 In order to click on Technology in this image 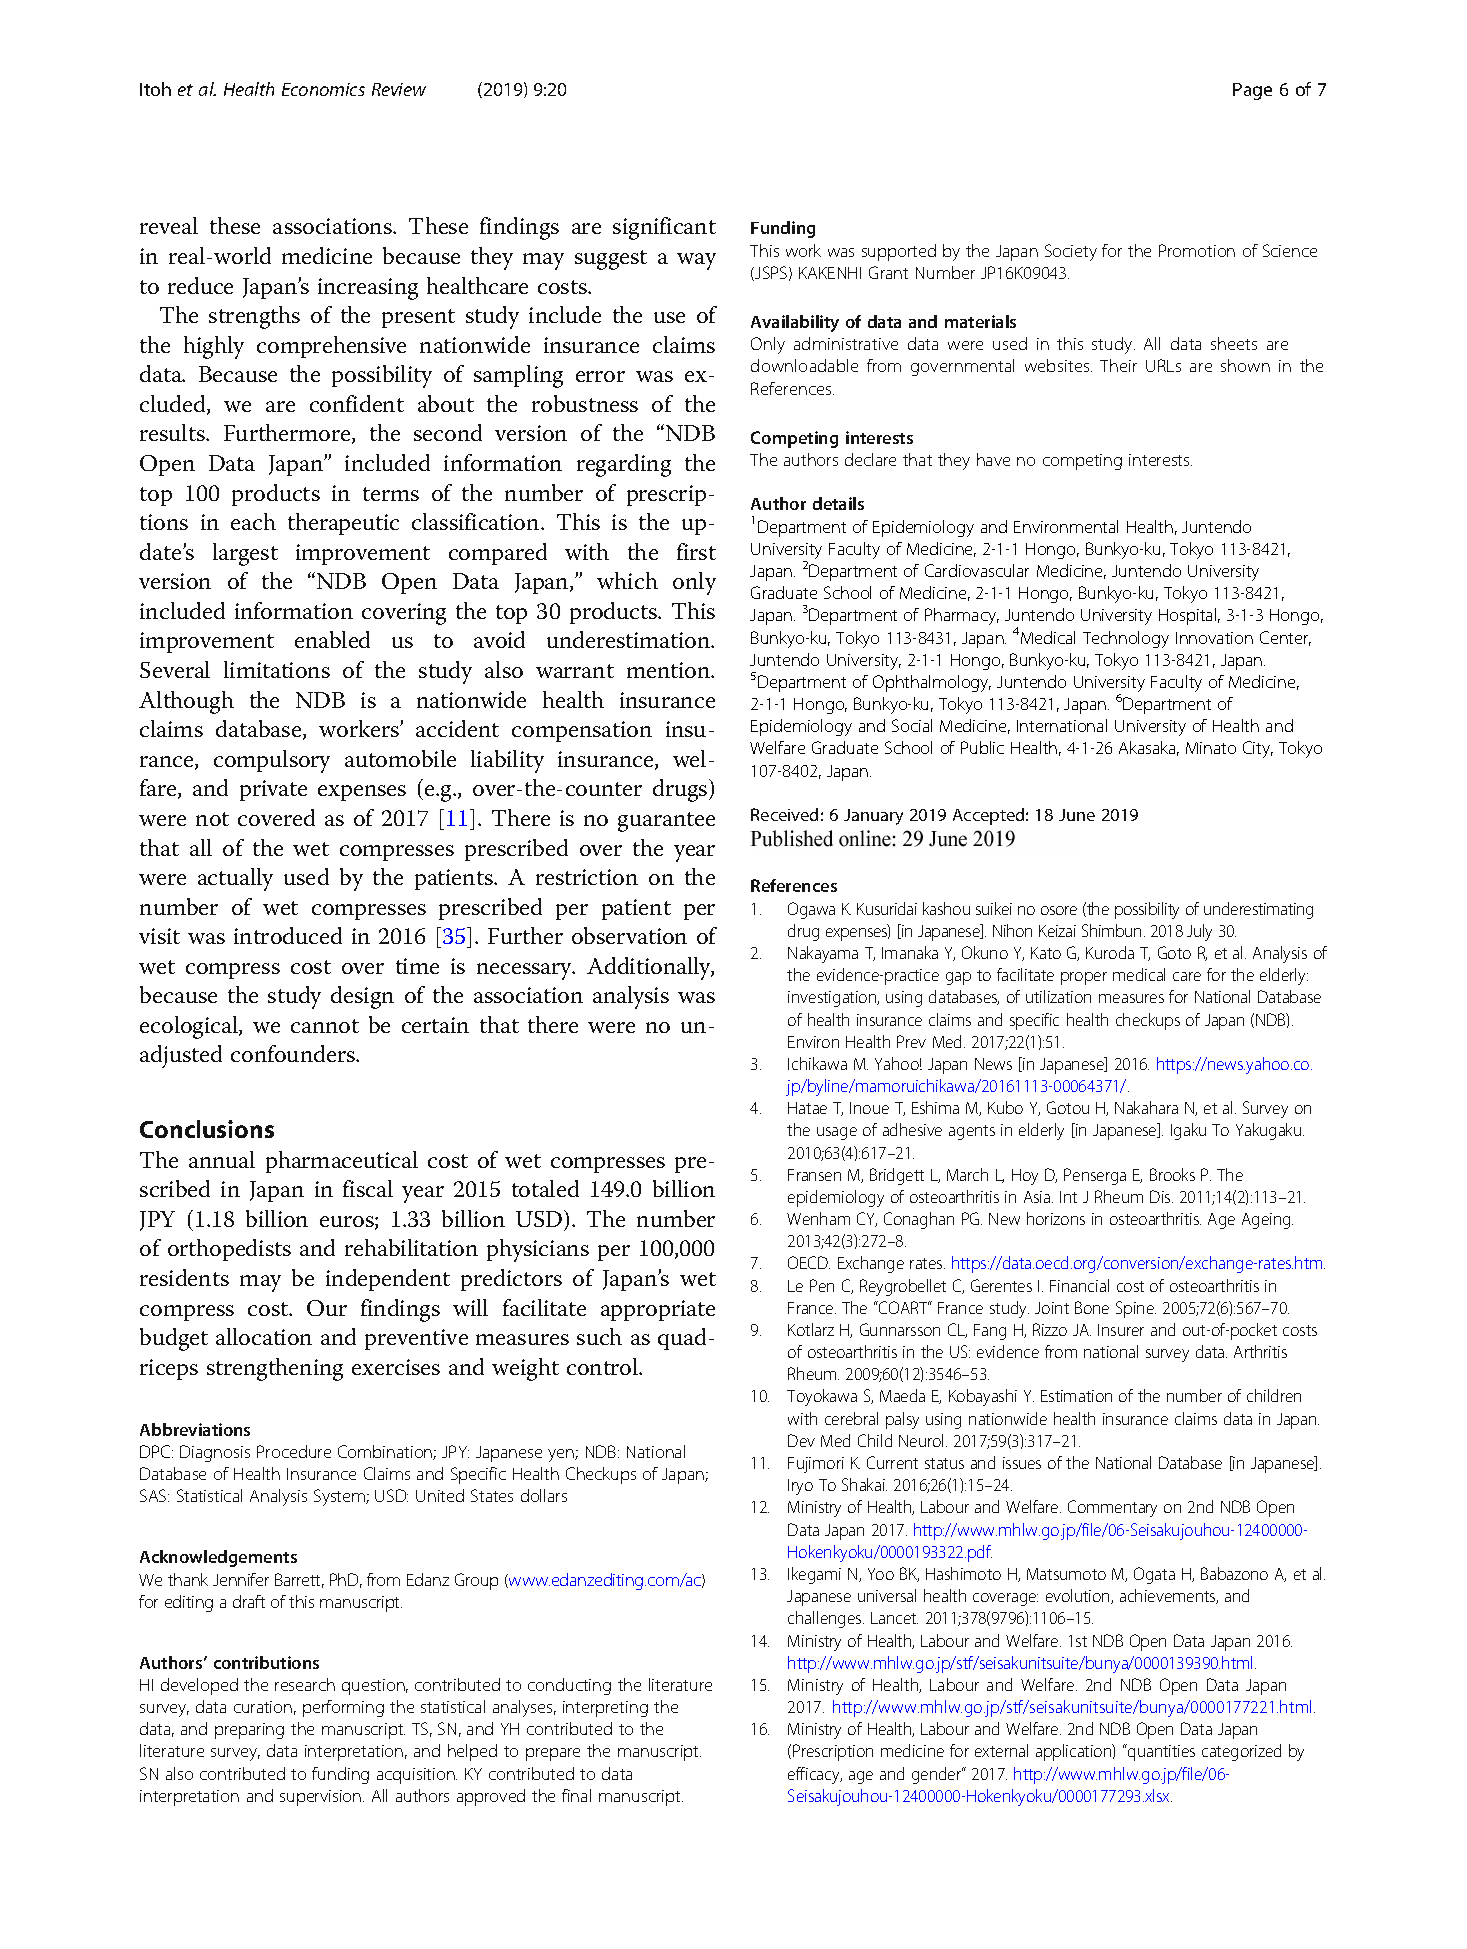, I will do `click(1126, 639)`.
